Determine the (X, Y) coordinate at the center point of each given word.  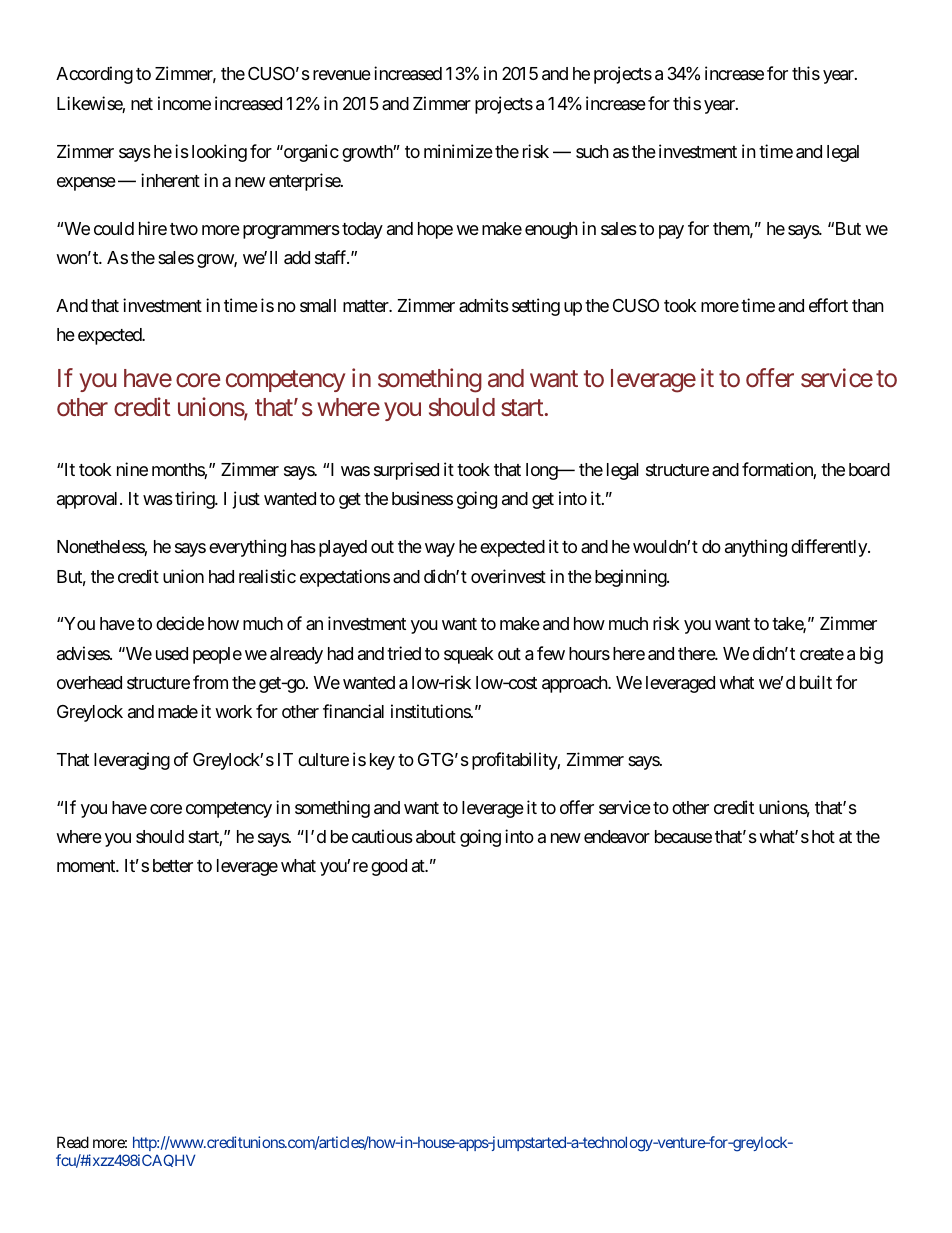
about (436, 837)
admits (484, 305)
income (184, 103)
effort (828, 305)
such (592, 151)
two (184, 229)
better (173, 865)
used (172, 653)
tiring (195, 500)
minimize (458, 151)
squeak (469, 655)
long (542, 471)
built (816, 682)
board (869, 469)
